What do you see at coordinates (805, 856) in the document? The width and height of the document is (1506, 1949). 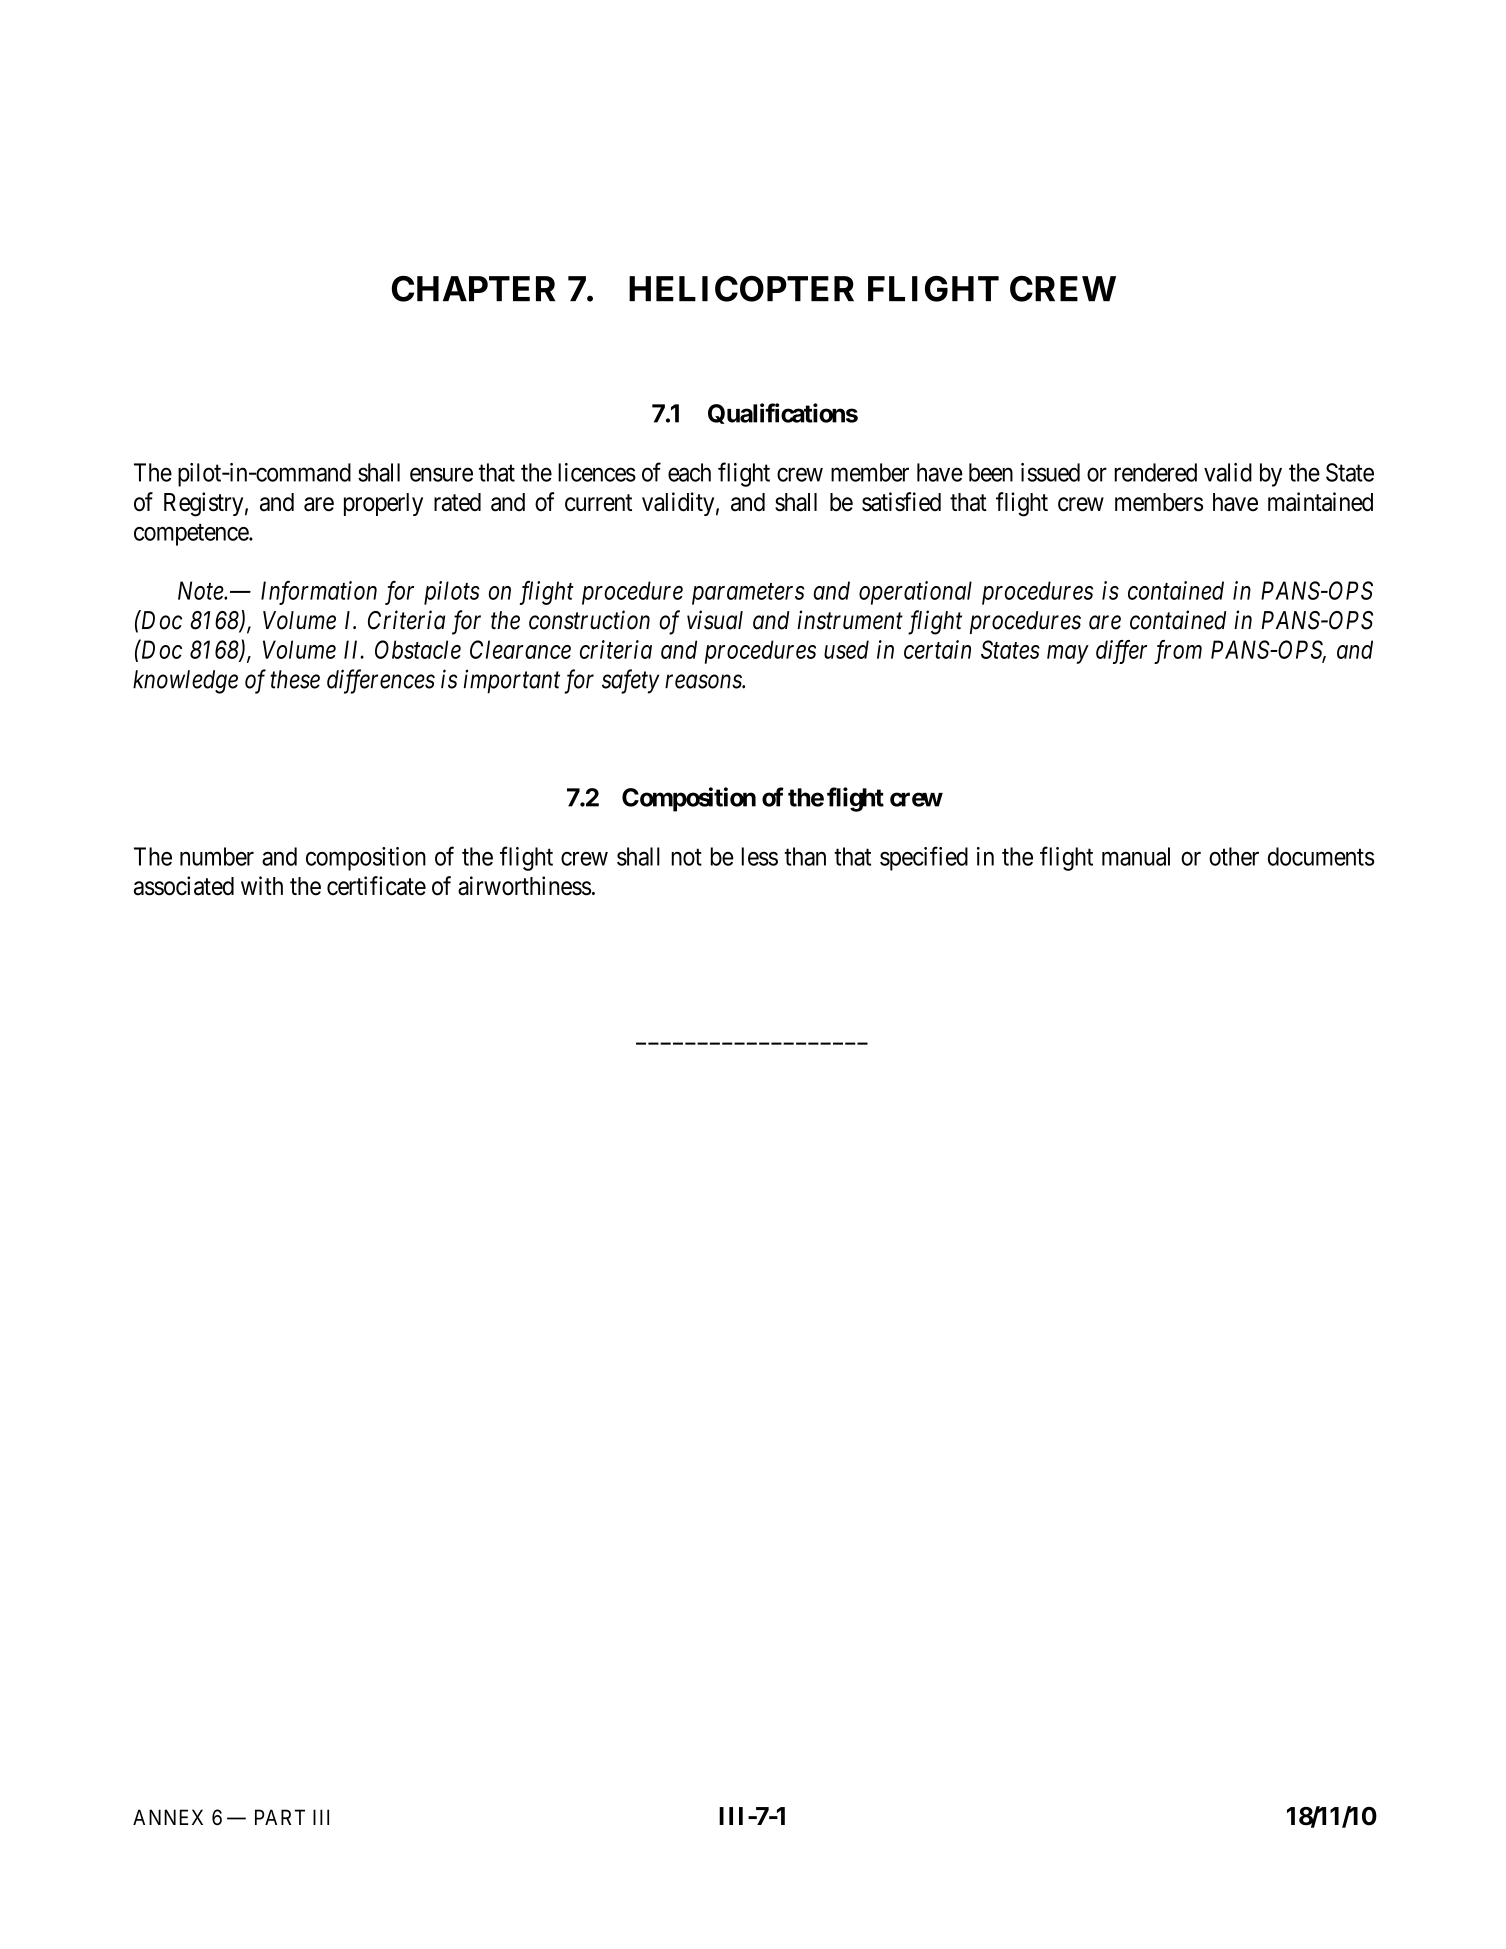 I see `than` at bounding box center [805, 856].
